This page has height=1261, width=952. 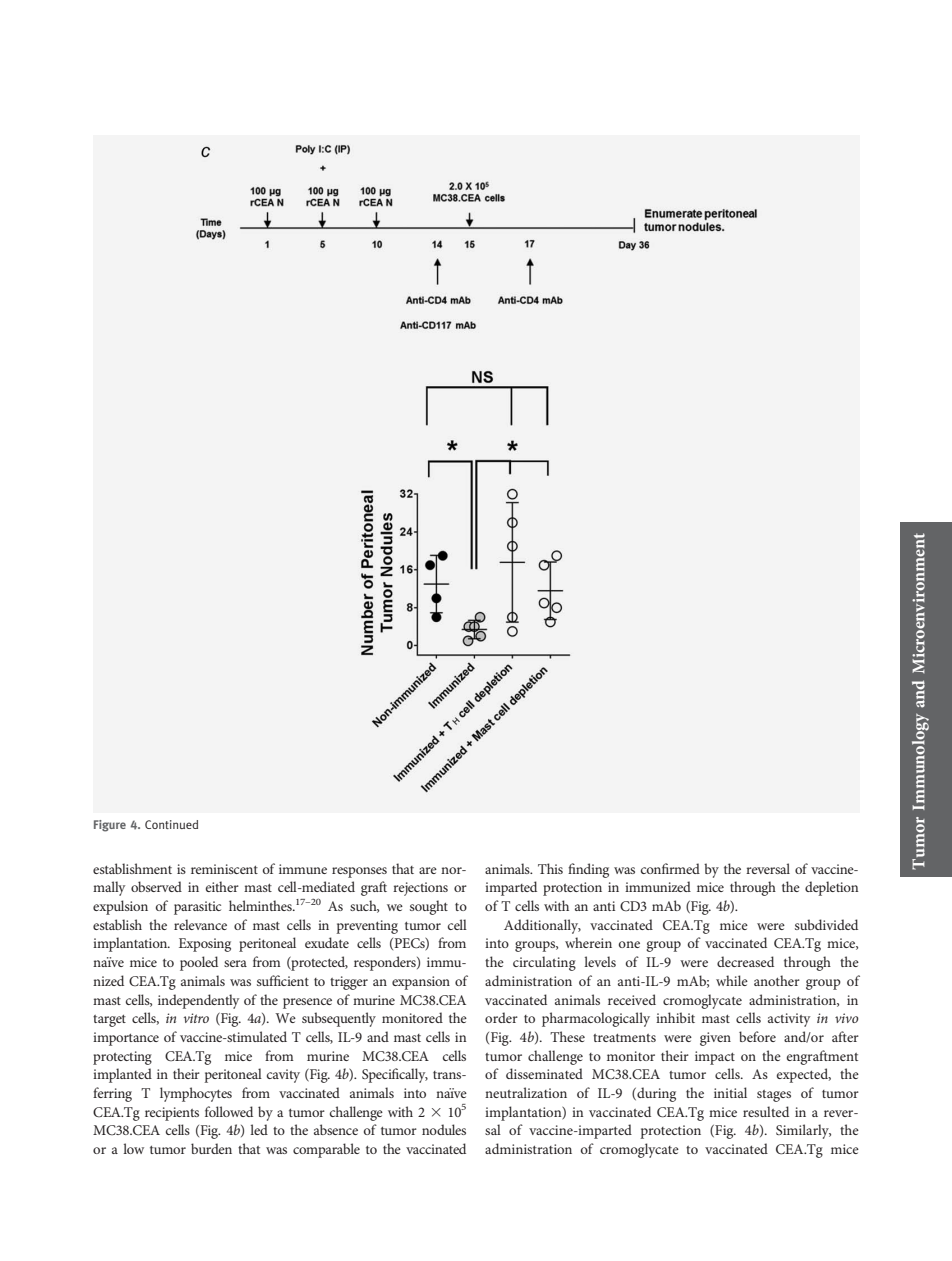 What do you see at coordinates (777, 980) in the page?
I see `another` at bounding box center [777, 980].
